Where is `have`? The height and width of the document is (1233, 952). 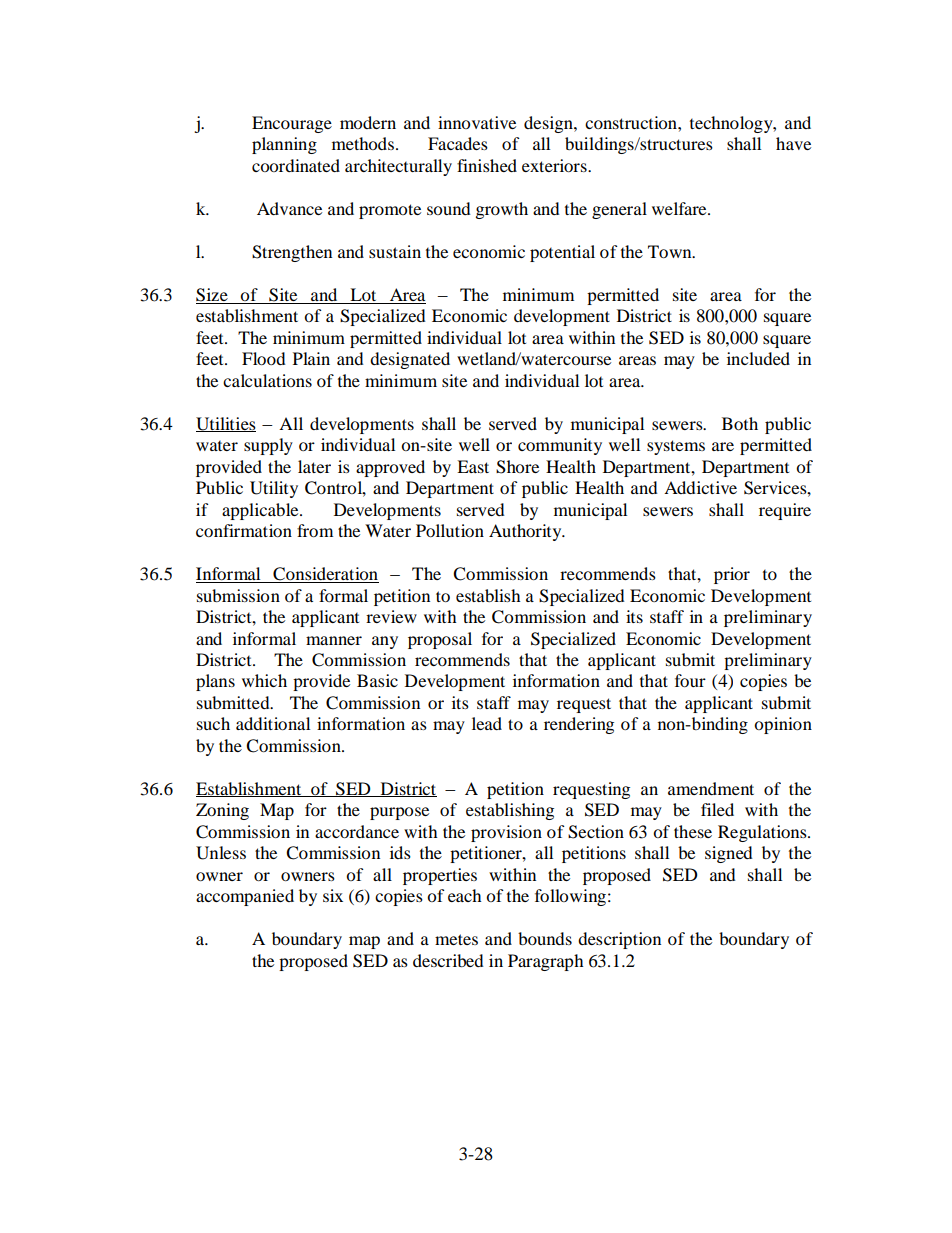 have is located at coordinates (793, 143).
